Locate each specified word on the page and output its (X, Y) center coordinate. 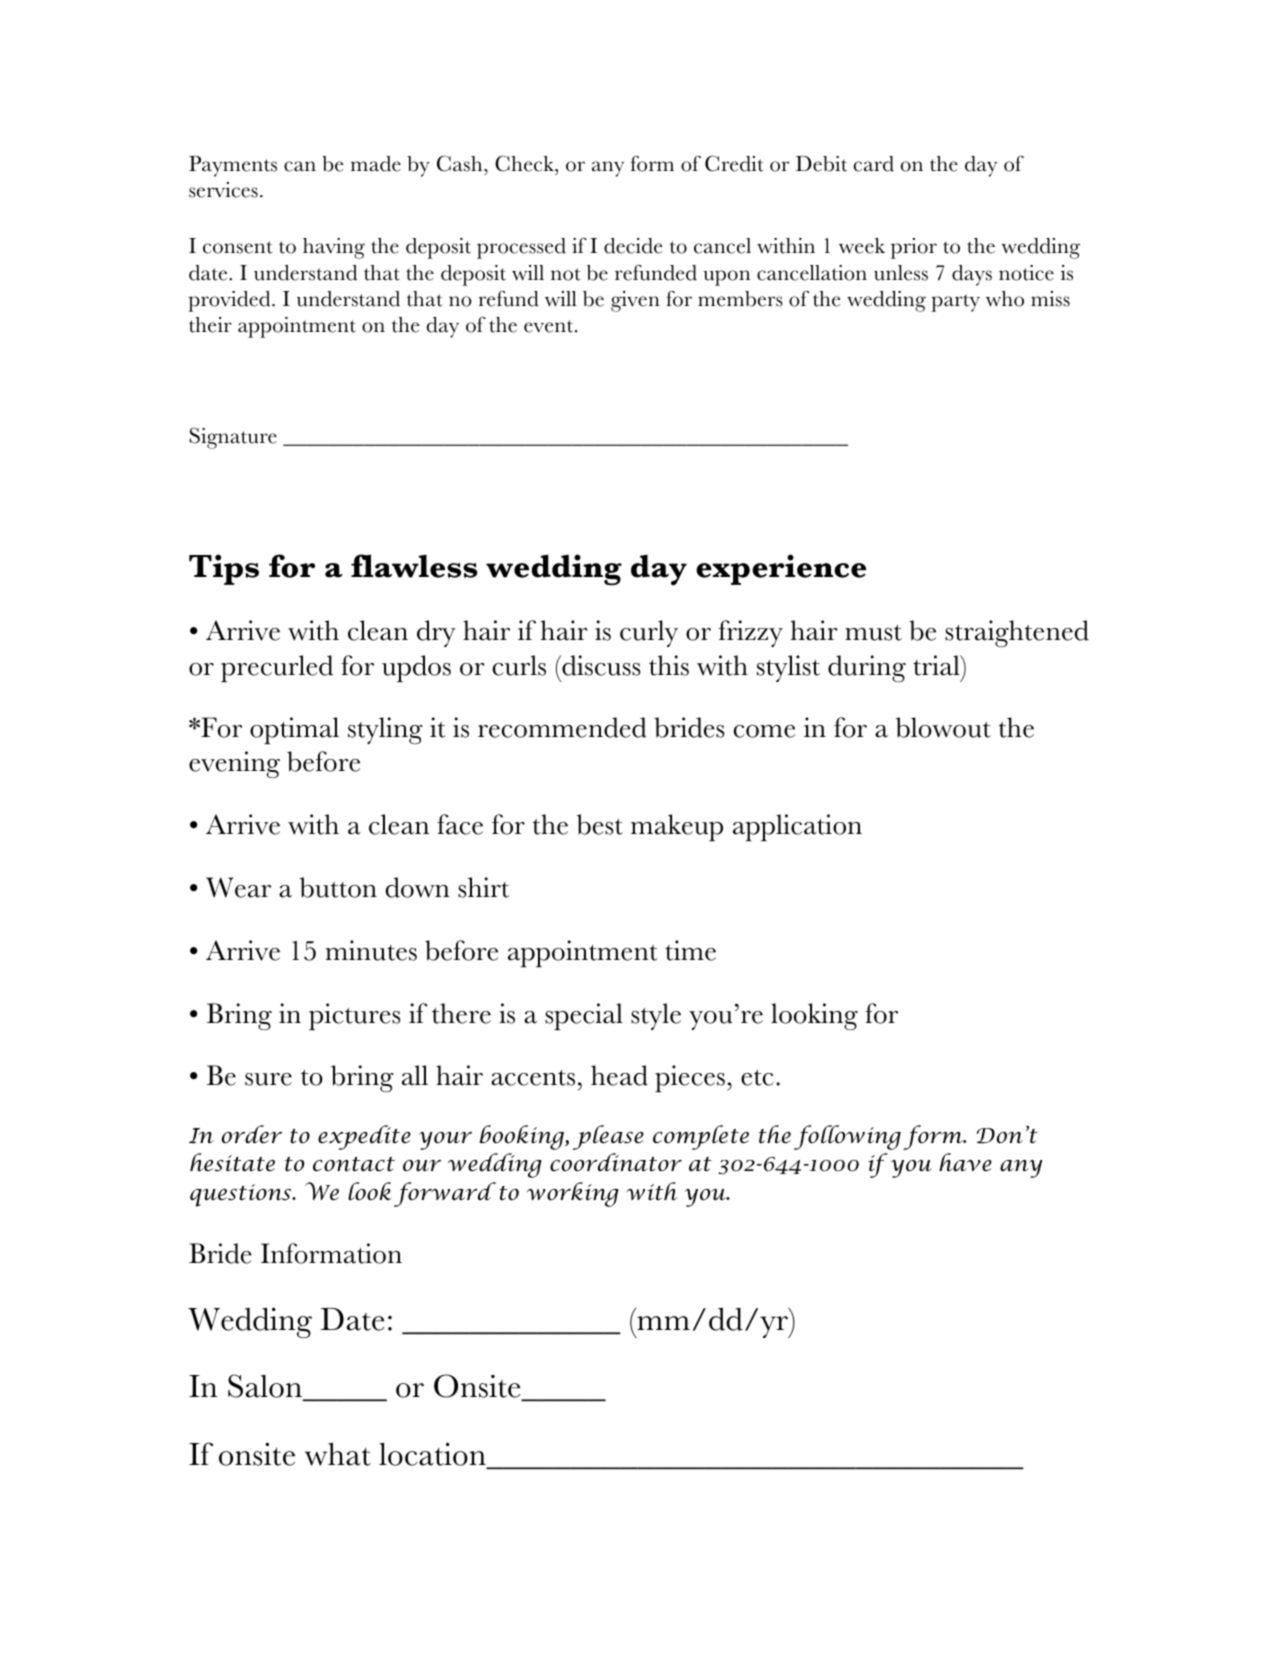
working (573, 1194)
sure (268, 1079)
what (338, 1454)
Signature (233, 438)
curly (649, 633)
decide (633, 246)
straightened (1017, 633)
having (334, 248)
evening (234, 764)
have (965, 1162)
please (608, 1137)
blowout (943, 727)
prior (914, 248)
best (600, 824)
